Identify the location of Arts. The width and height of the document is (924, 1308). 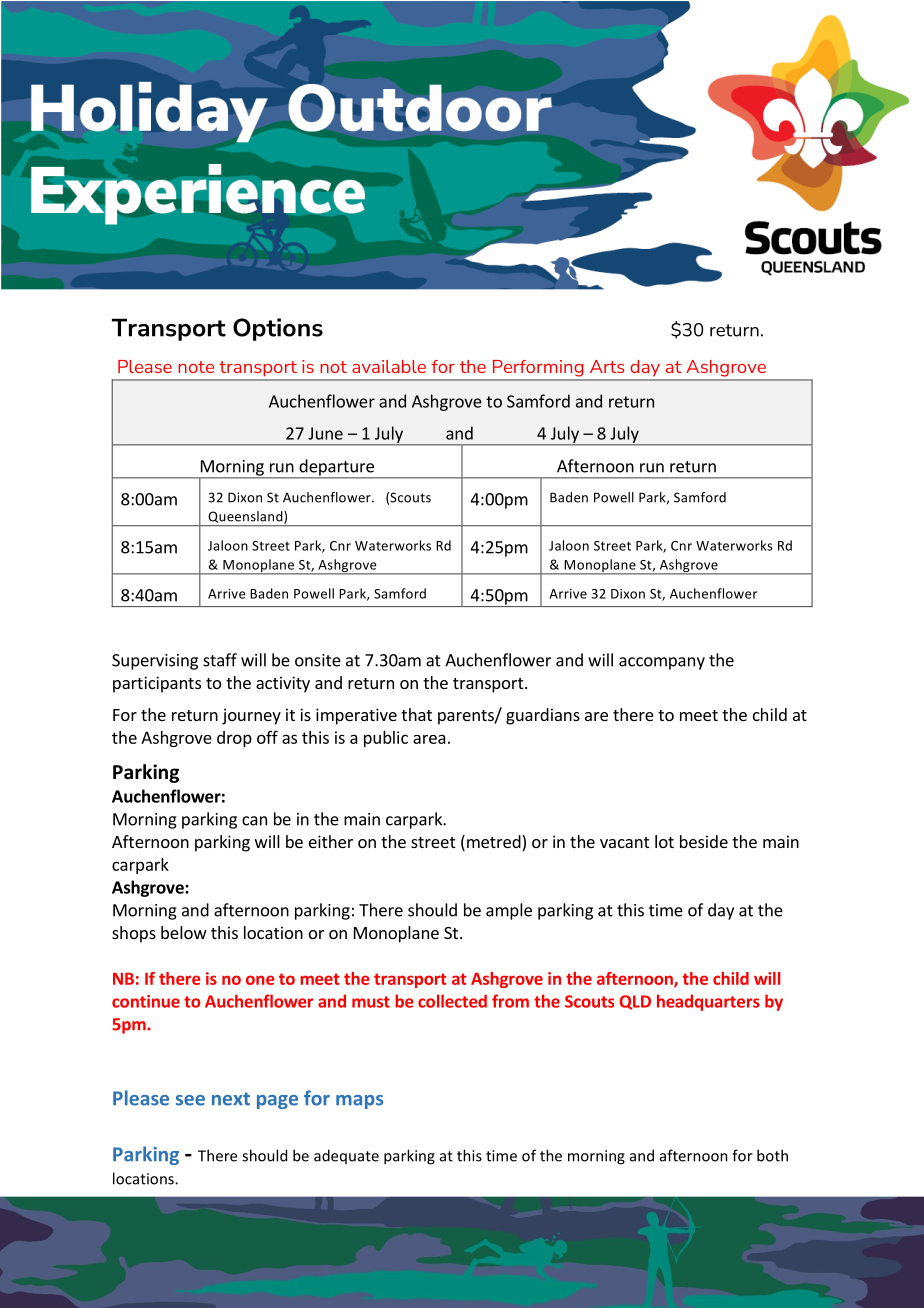
(607, 366).
